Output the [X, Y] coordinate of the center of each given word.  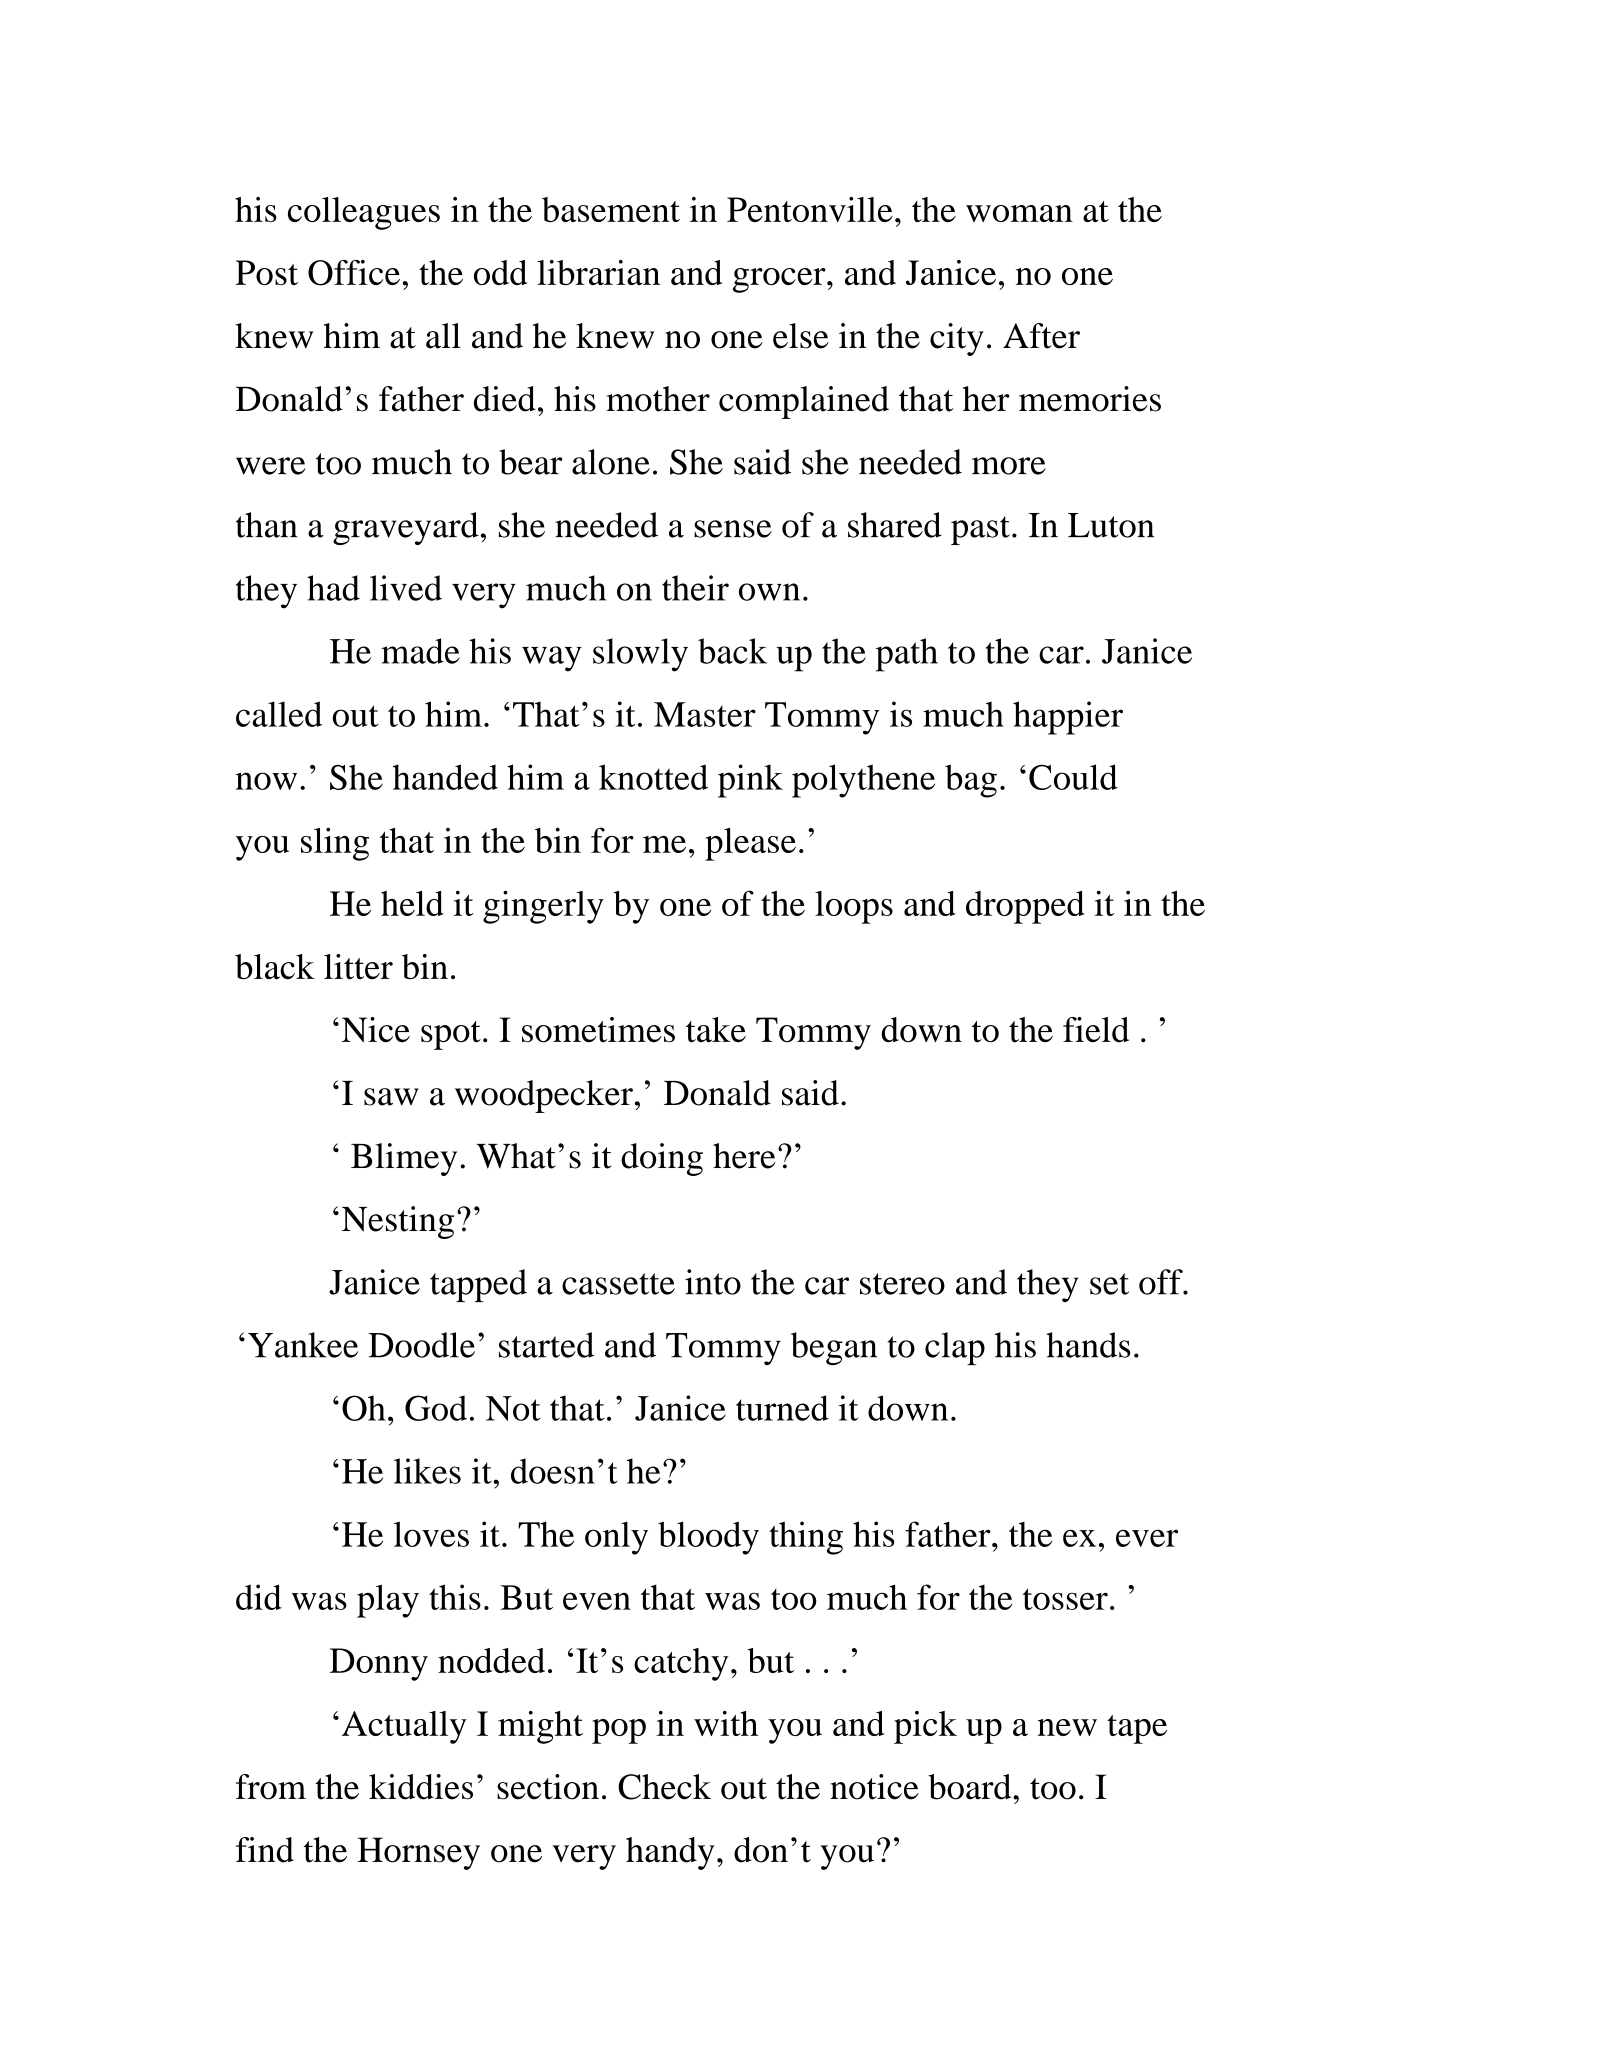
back [732, 651]
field [1096, 1030]
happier [1068, 718]
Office [354, 273]
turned [782, 1408]
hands [1088, 1345]
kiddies [421, 1787]
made [420, 651]
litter [358, 967]
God [436, 1408]
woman [1019, 213]
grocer [780, 280]
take [716, 1030]
